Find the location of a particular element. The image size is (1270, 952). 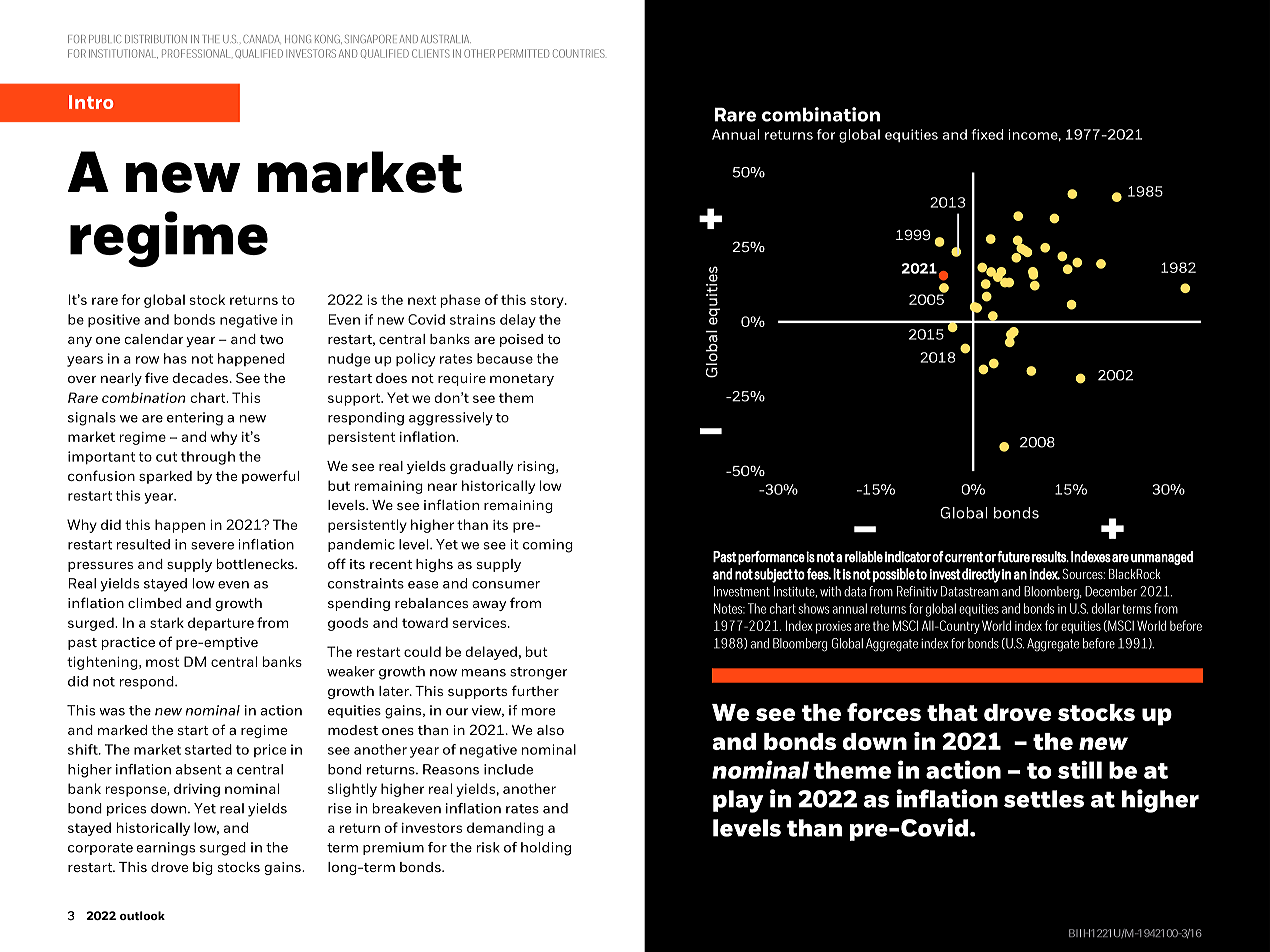

big is located at coordinates (203, 868).
